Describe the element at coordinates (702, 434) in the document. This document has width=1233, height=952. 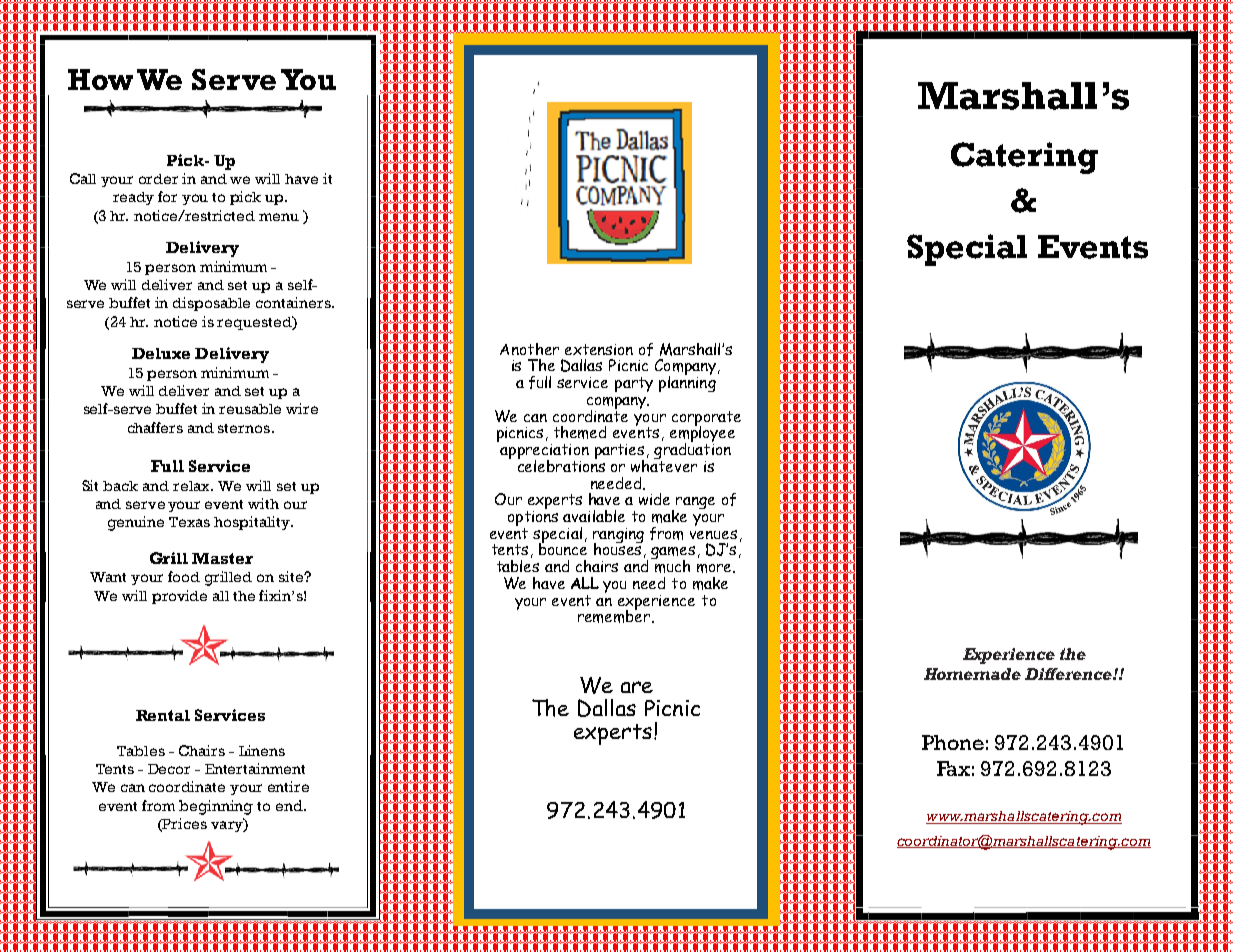
I see `employee` at that location.
